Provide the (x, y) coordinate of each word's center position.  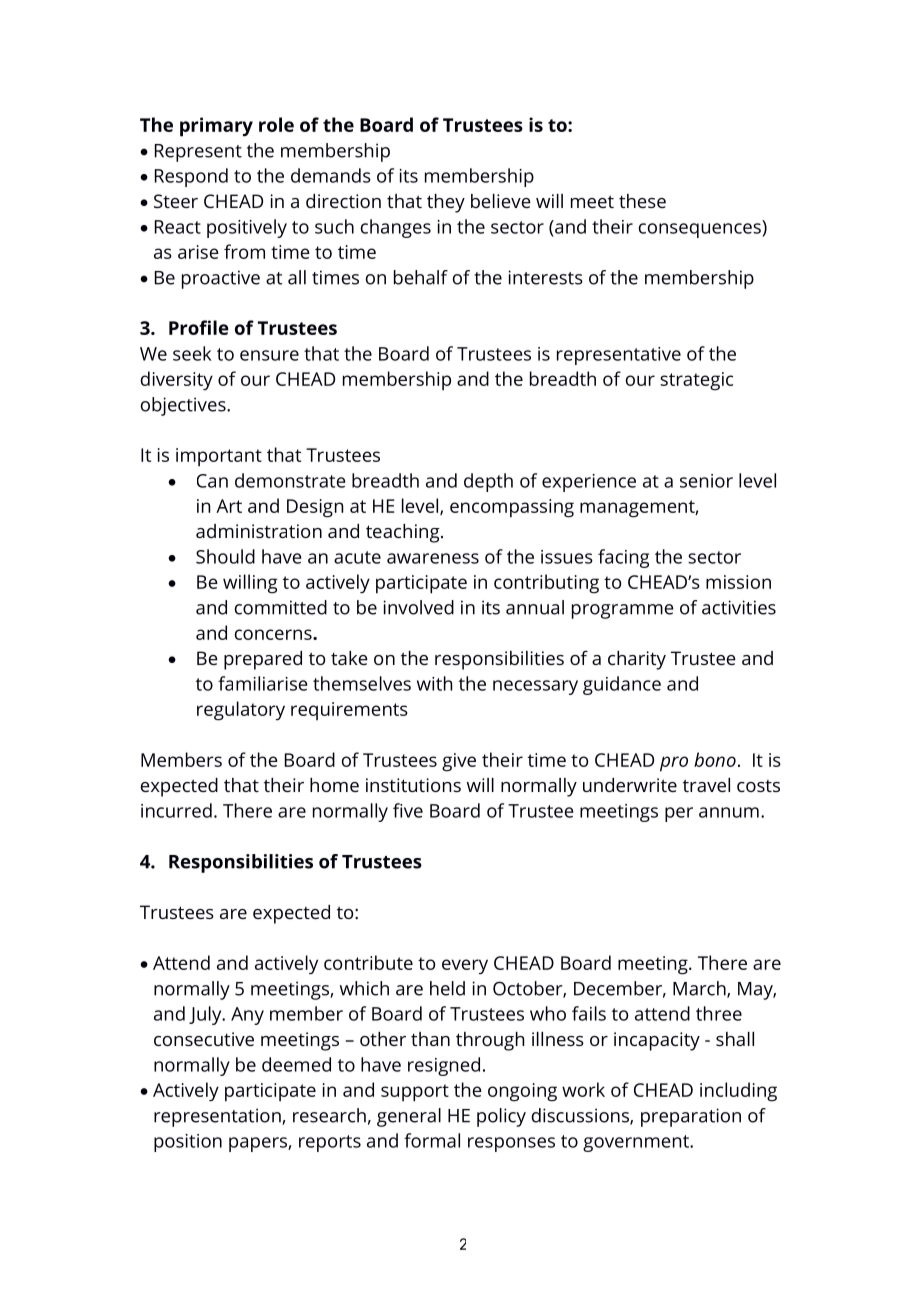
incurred (176, 810)
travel (706, 785)
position (188, 1143)
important (219, 457)
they (446, 203)
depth (488, 482)
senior (706, 481)
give (459, 762)
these (642, 201)
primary (216, 127)
